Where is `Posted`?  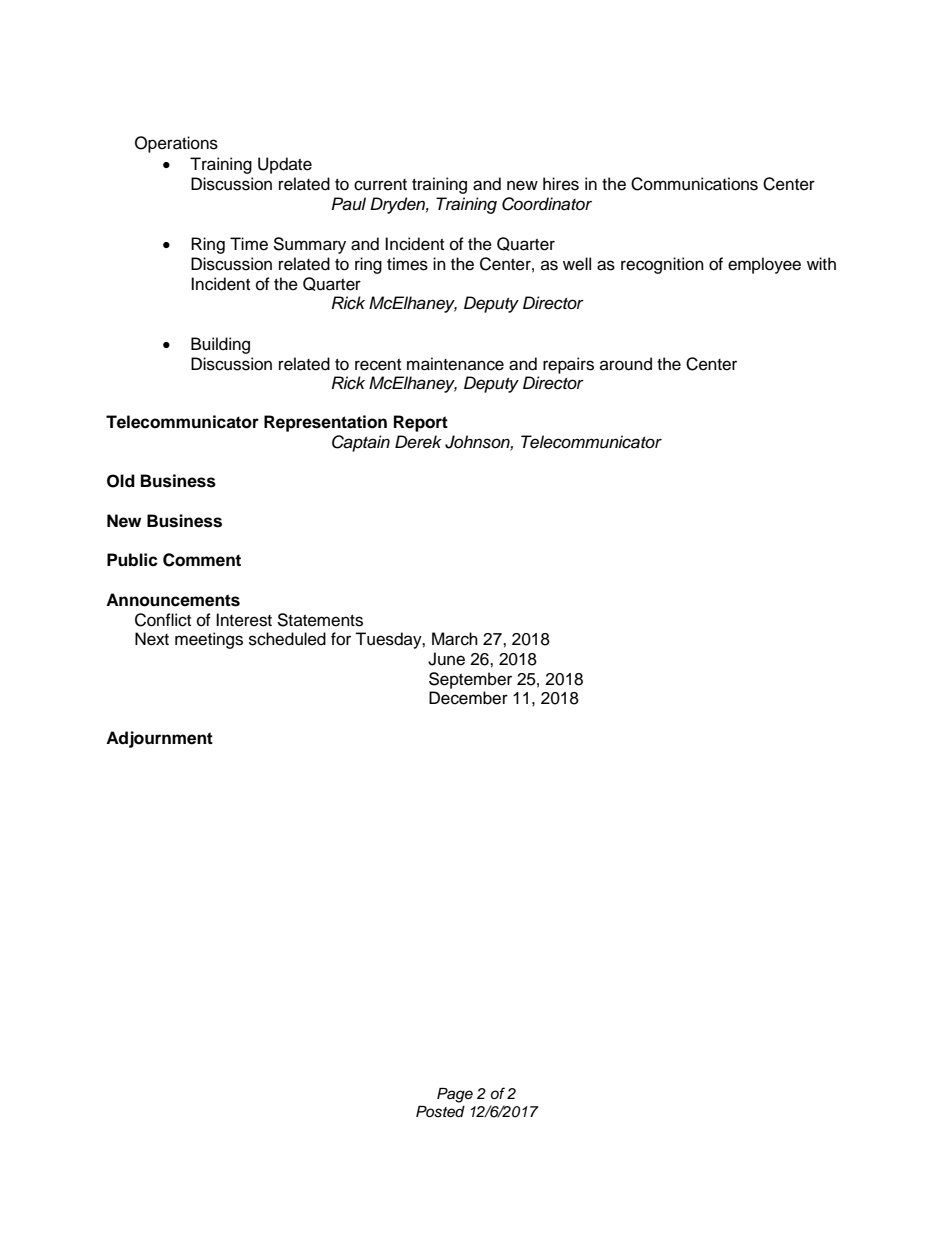 Posted is located at coordinates (440, 1112).
